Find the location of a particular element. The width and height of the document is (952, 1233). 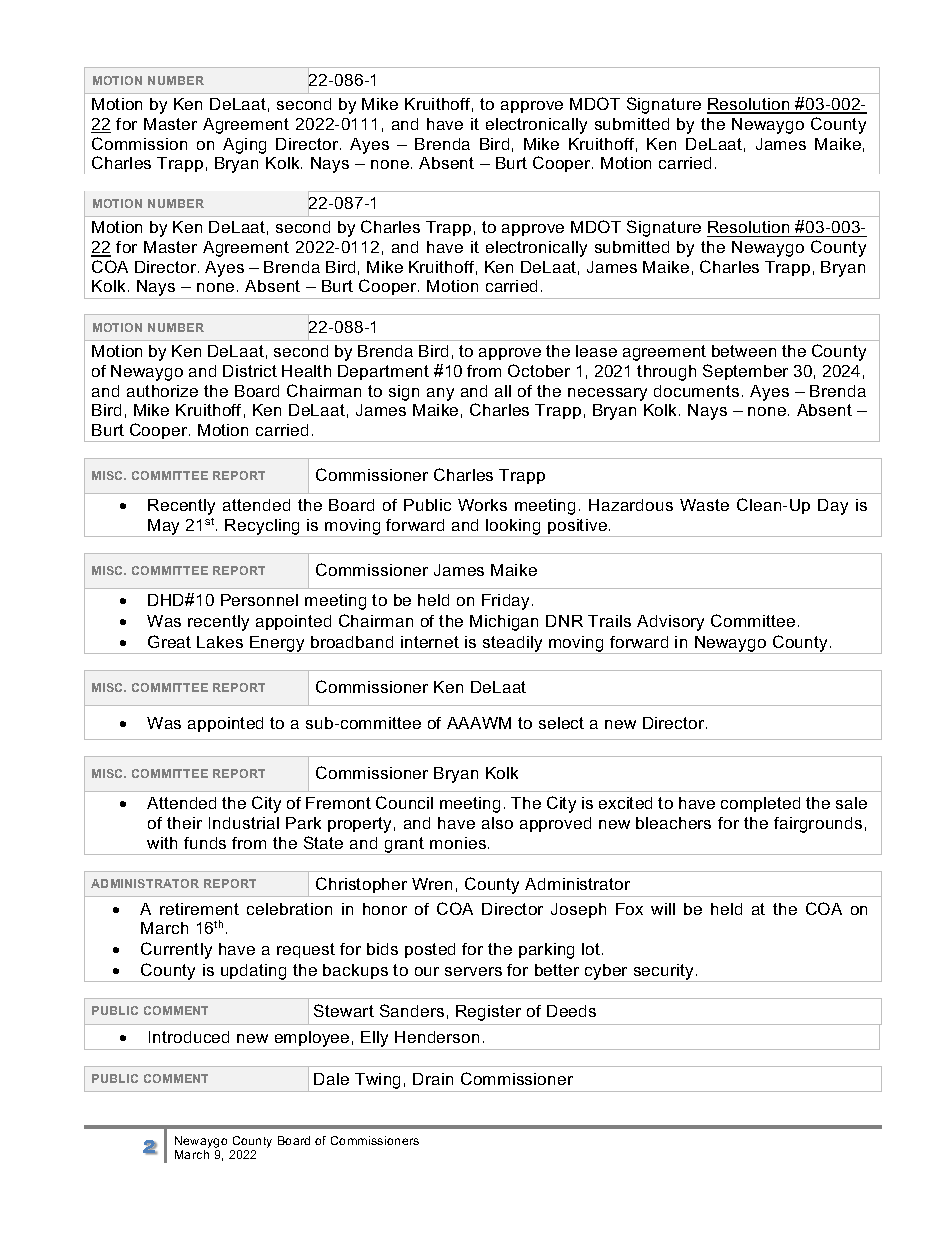

between is located at coordinates (744, 351).
